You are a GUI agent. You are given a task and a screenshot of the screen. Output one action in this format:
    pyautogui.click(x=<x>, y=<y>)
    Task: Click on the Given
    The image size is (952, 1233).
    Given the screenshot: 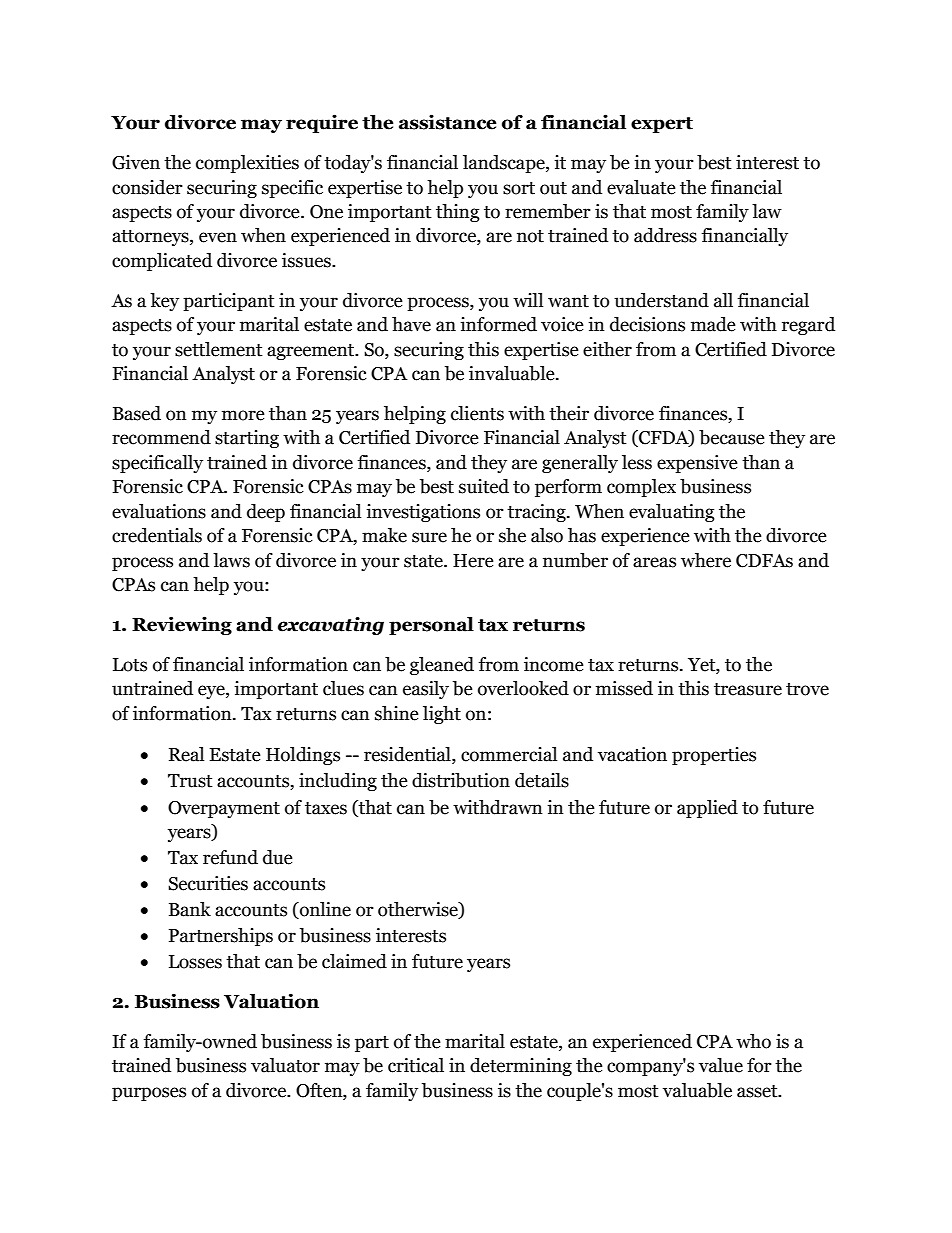 What is the action you would take?
    pyautogui.click(x=136, y=162)
